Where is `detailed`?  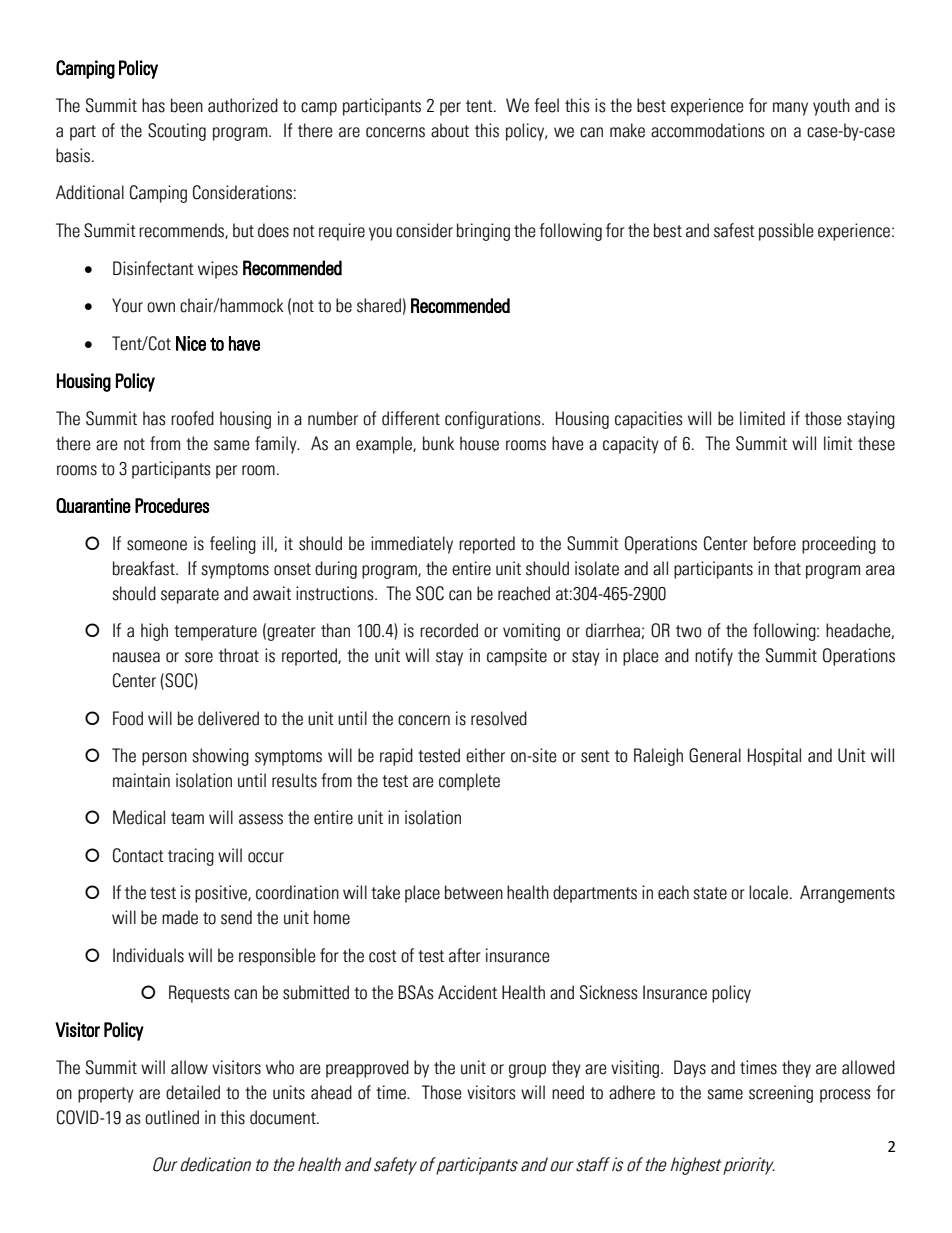
detailed is located at coordinates (193, 1092).
